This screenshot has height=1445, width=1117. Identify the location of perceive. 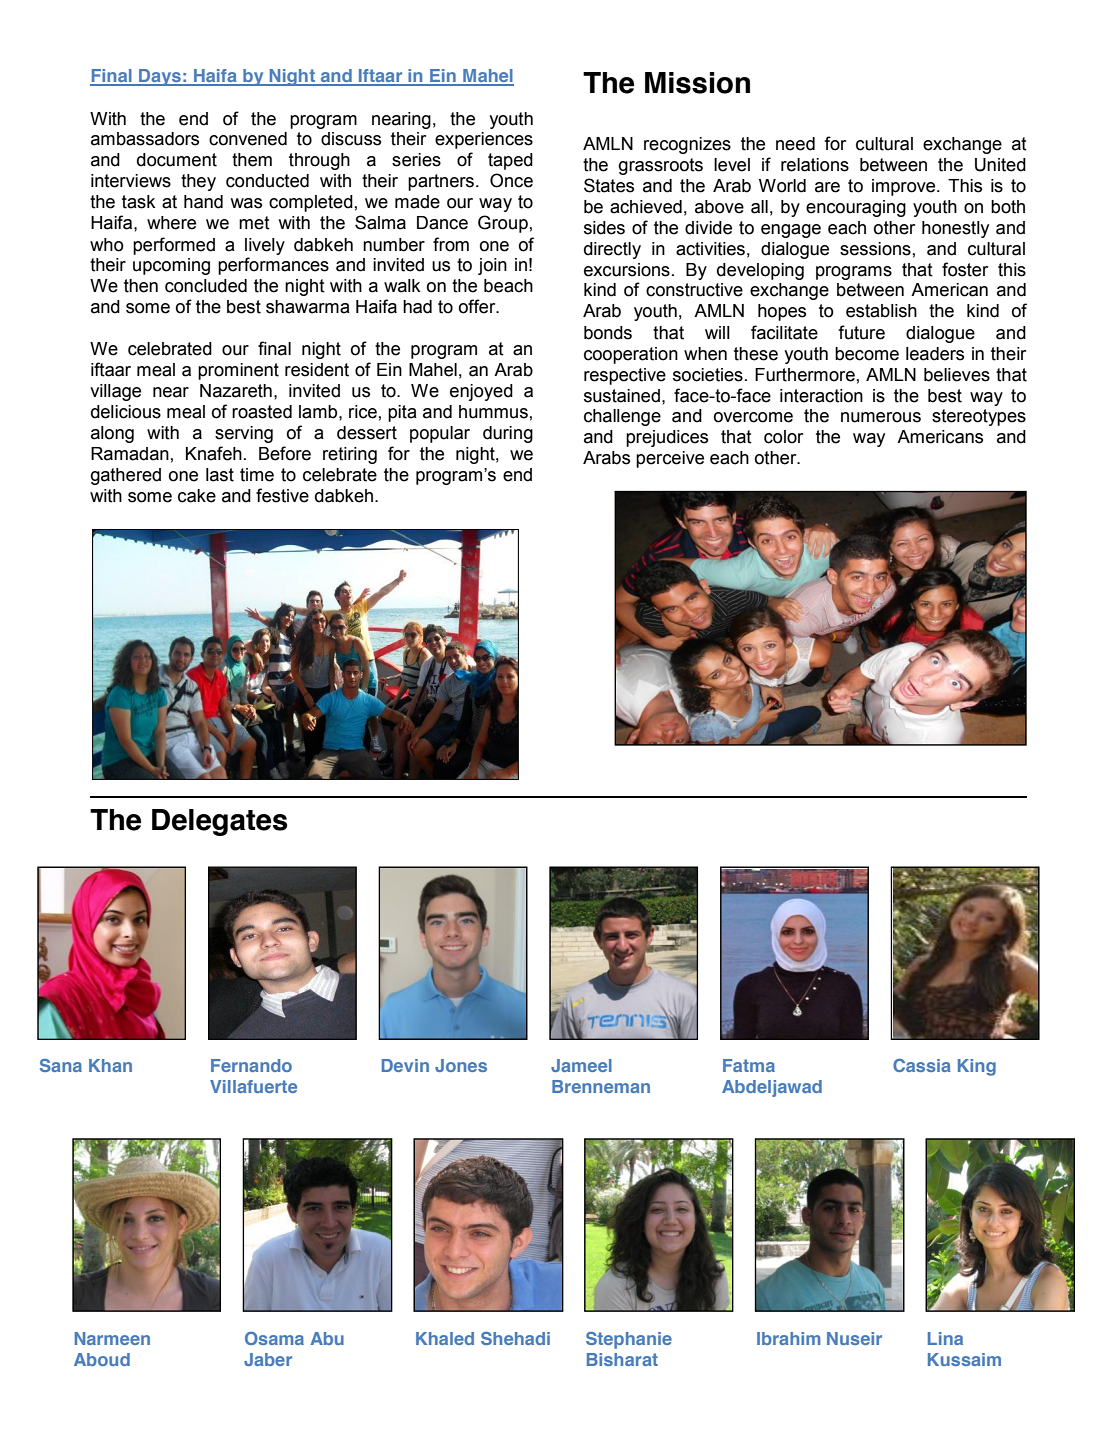
(670, 459).
